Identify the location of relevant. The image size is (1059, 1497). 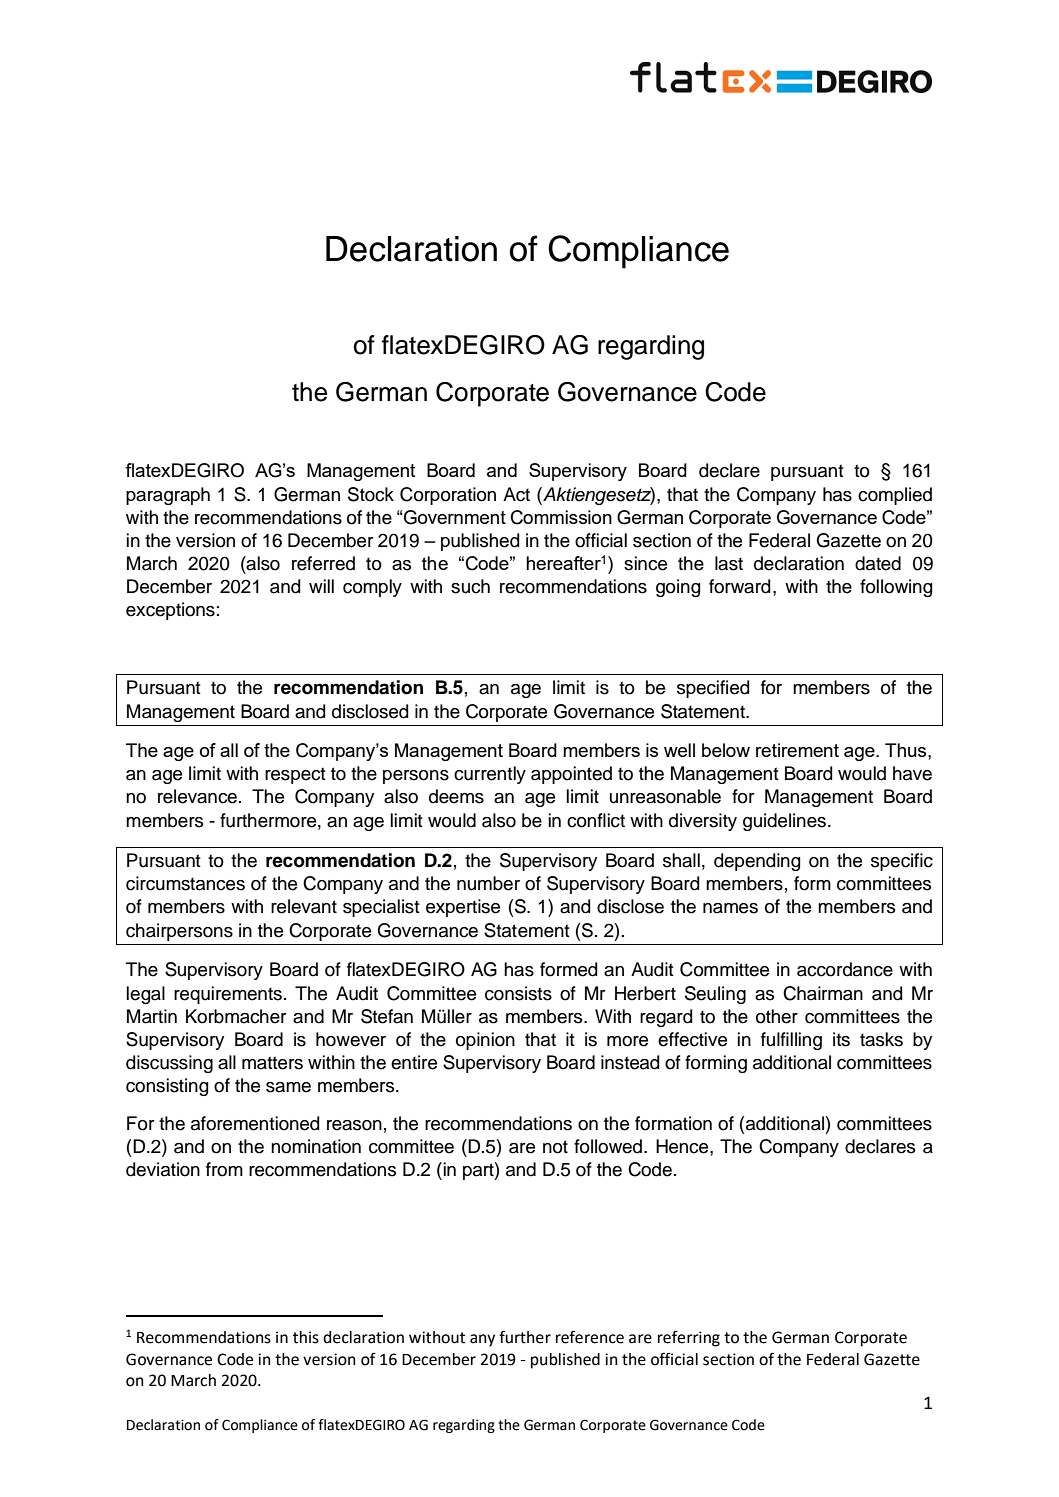
(304, 906).
